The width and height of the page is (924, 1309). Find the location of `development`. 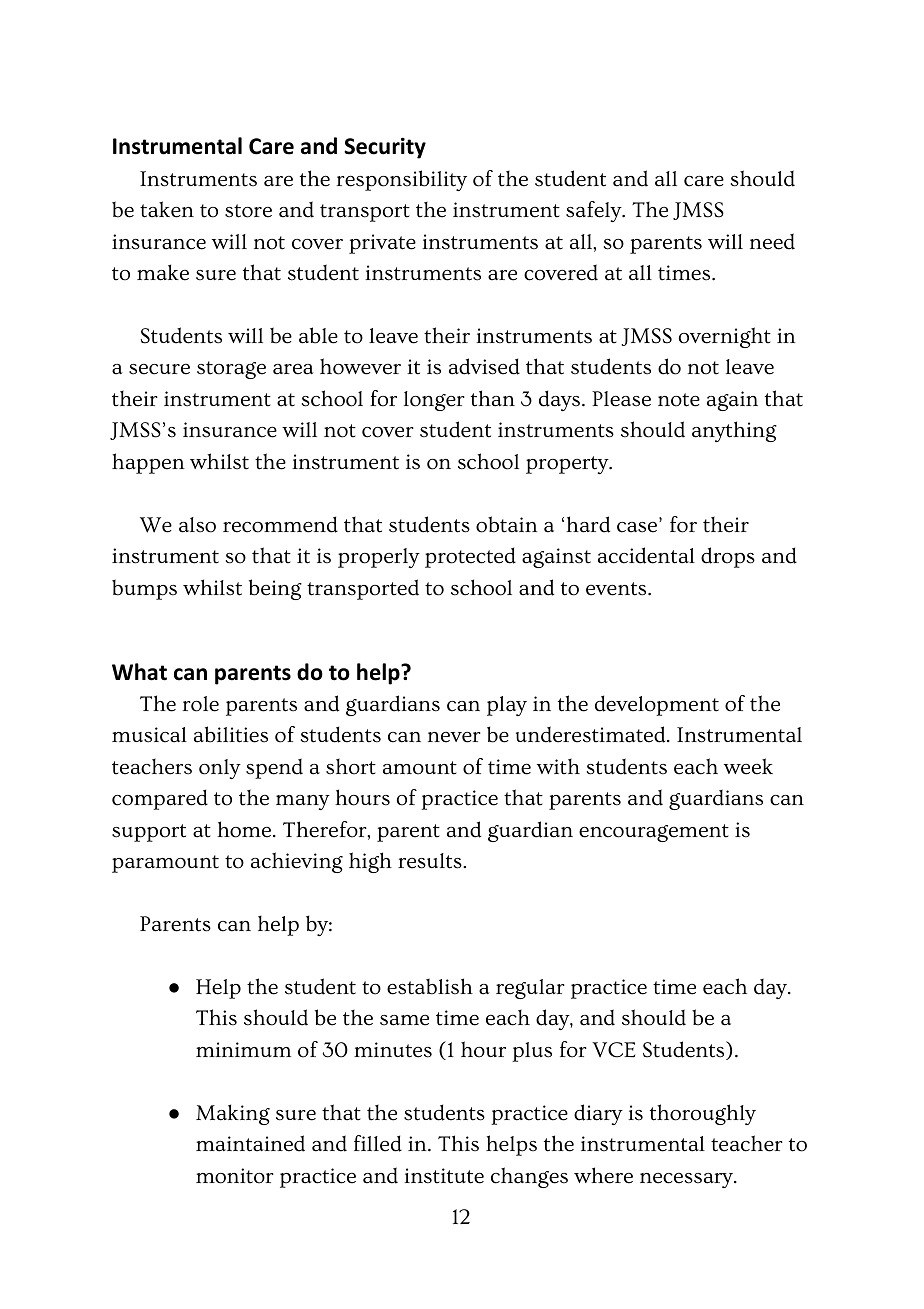

development is located at coordinates (657, 705).
